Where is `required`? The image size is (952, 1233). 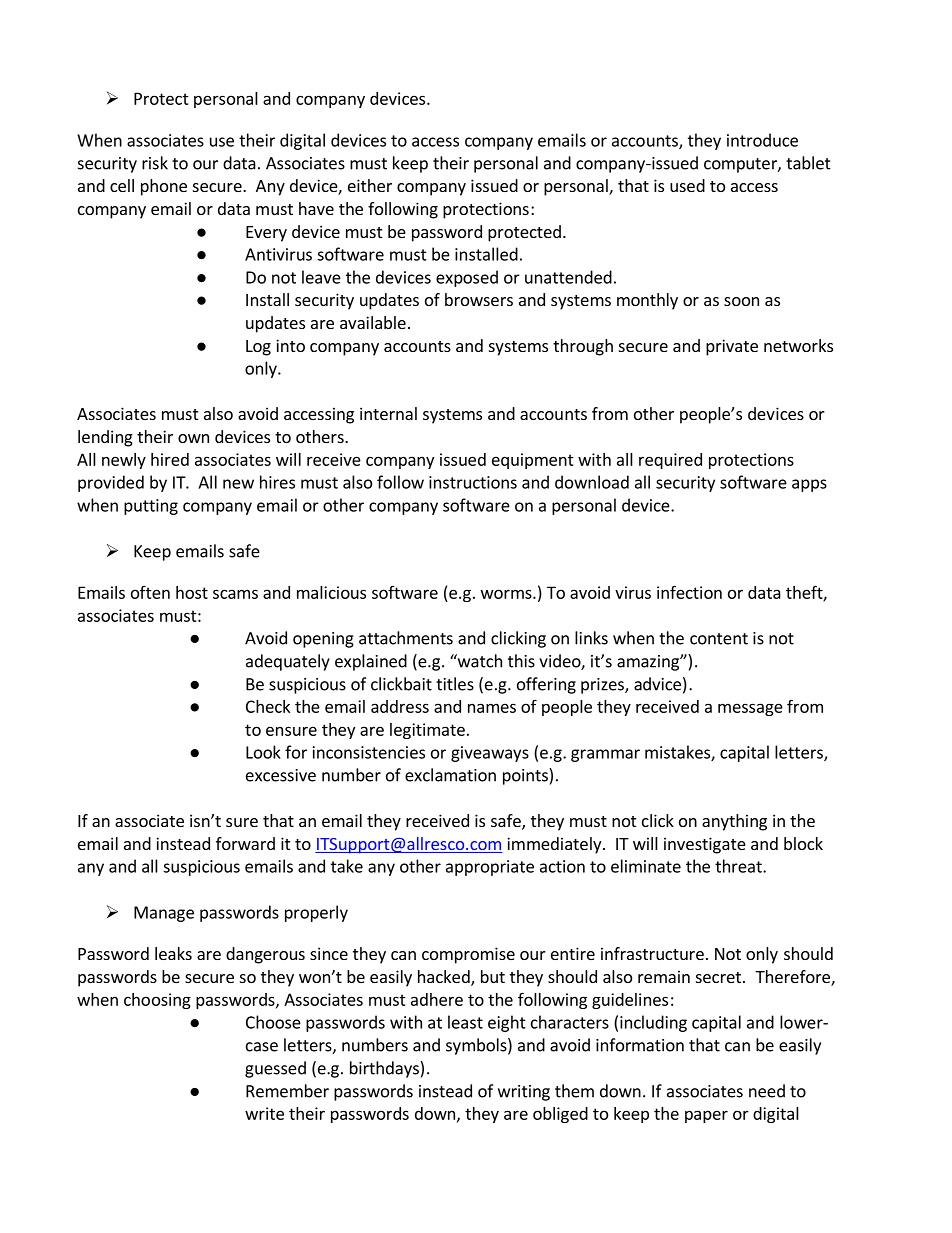
required is located at coordinates (670, 461).
